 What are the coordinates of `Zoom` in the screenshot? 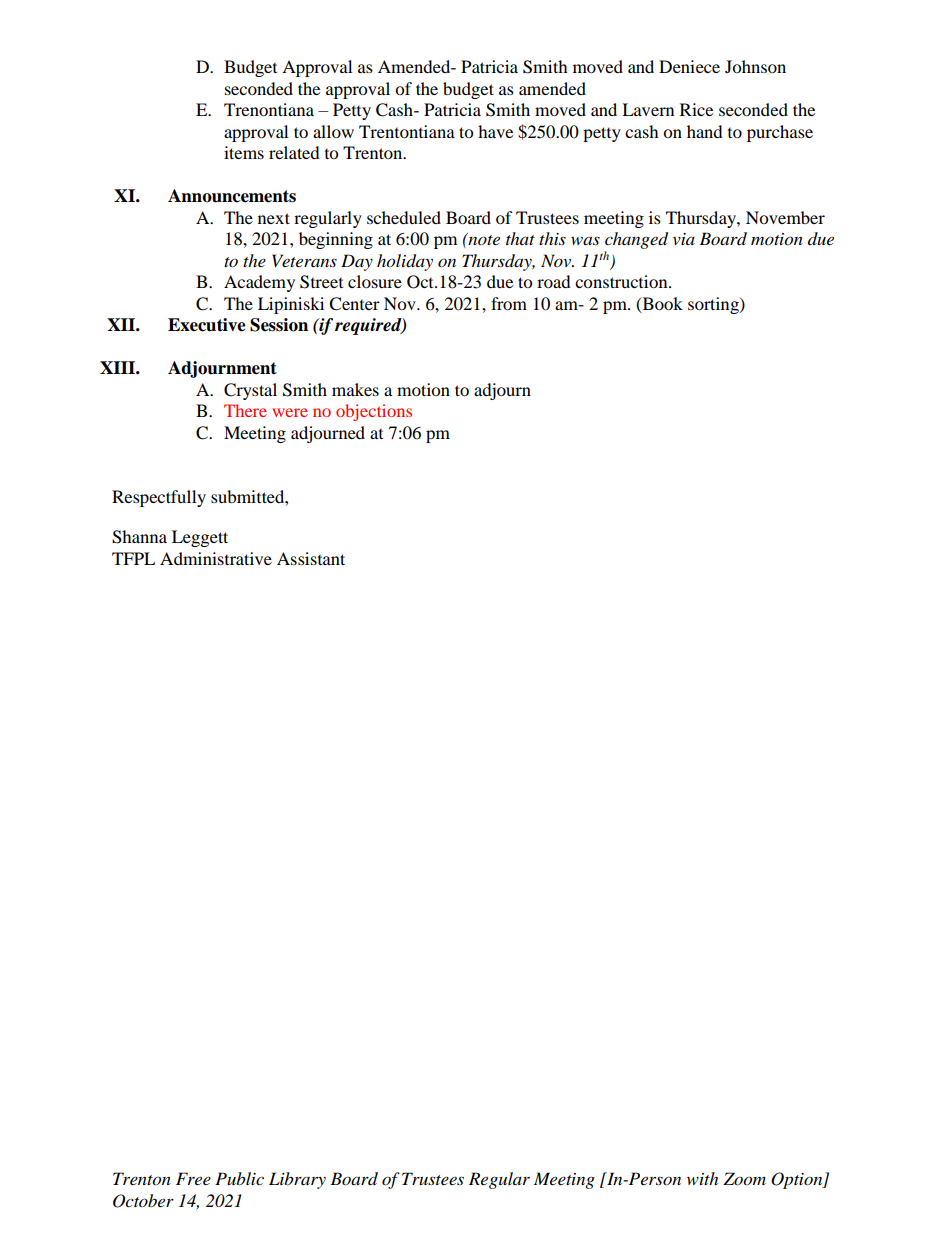 It's located at (744, 1179).
